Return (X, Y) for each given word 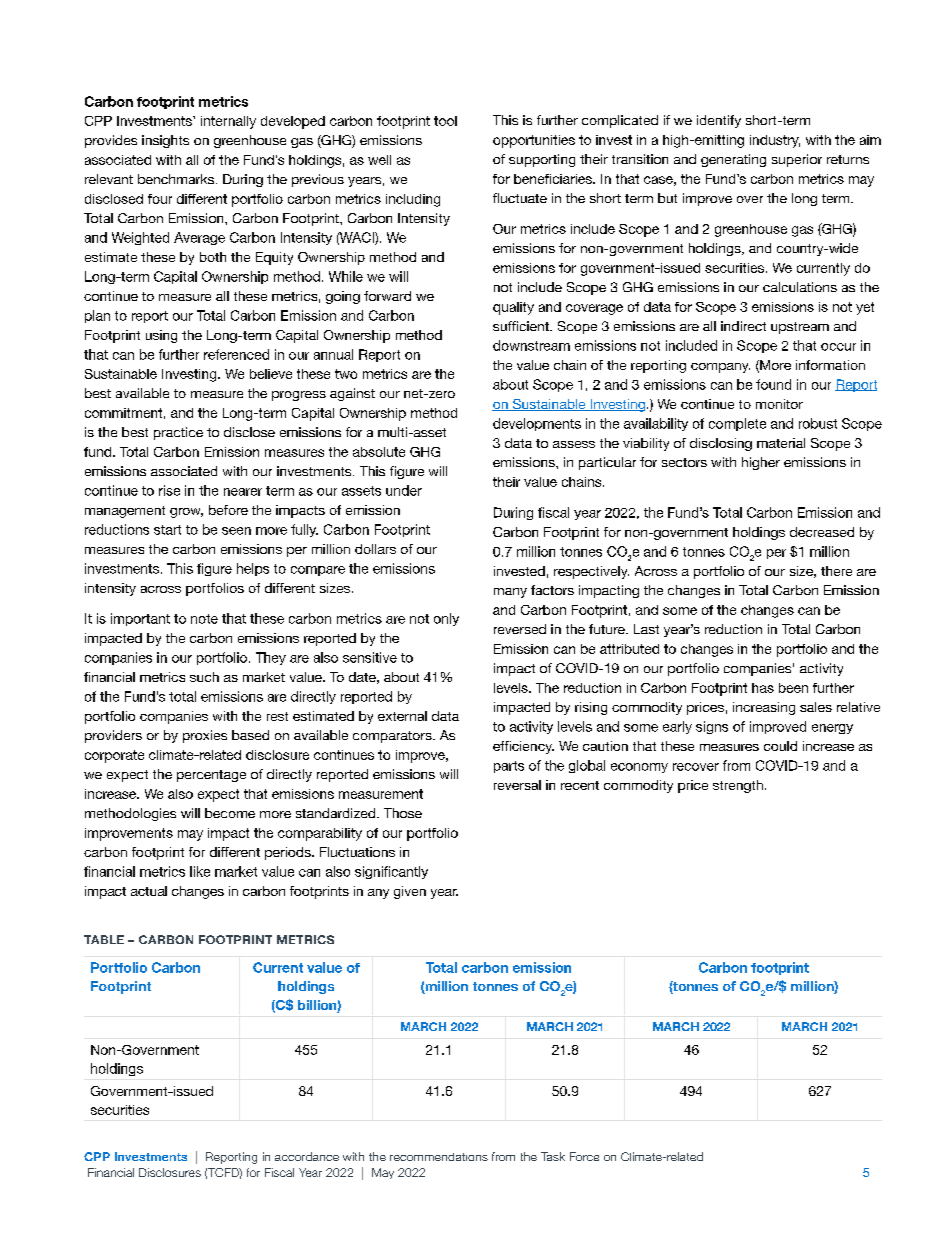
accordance (307, 1156)
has (763, 688)
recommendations (439, 1157)
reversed (520, 629)
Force (584, 1156)
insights (165, 141)
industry (775, 141)
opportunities (534, 141)
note (204, 619)
